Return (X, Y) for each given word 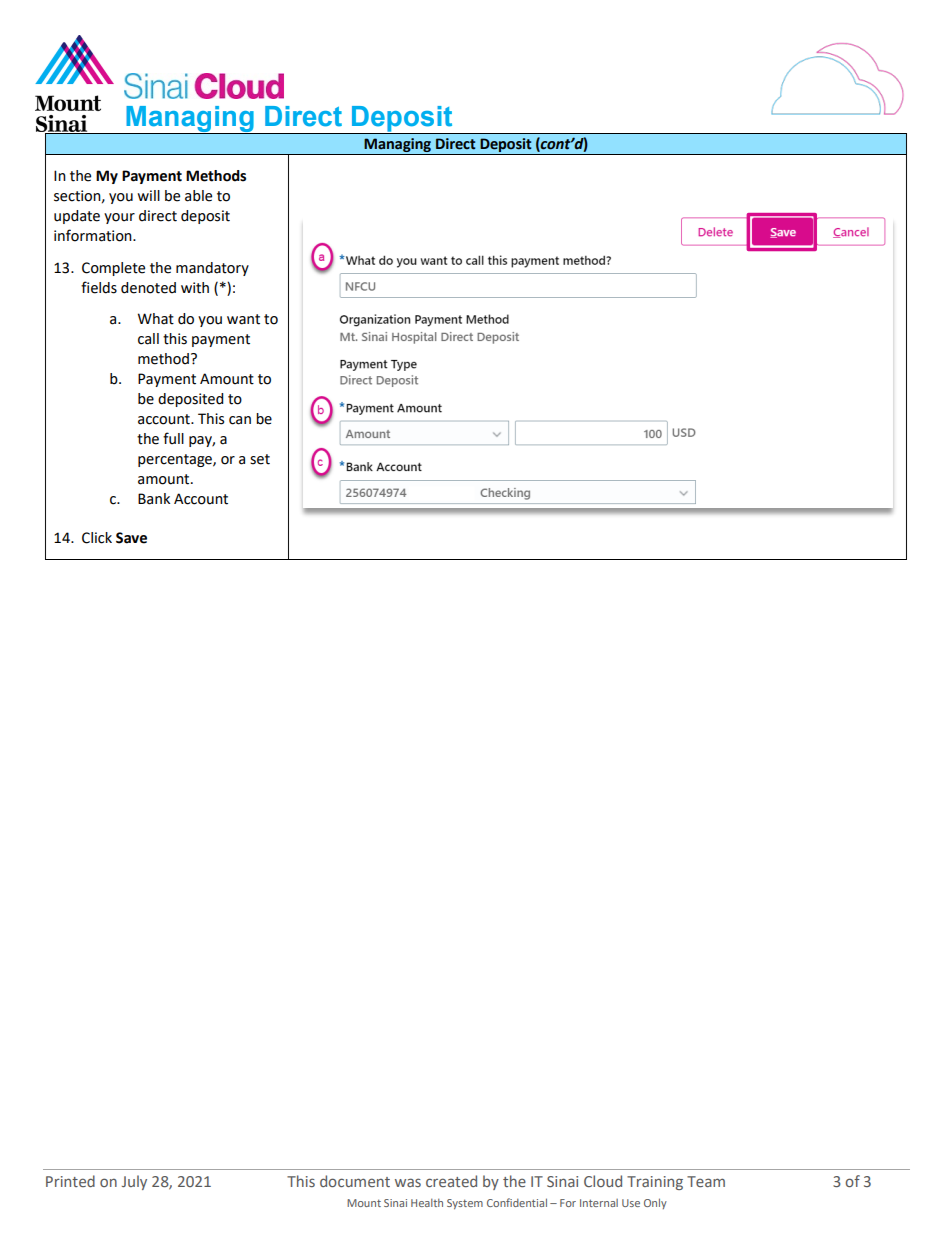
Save (131, 538)
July (134, 1182)
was (408, 1182)
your (119, 218)
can (240, 420)
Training (655, 1183)
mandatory (212, 269)
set (260, 459)
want (243, 319)
